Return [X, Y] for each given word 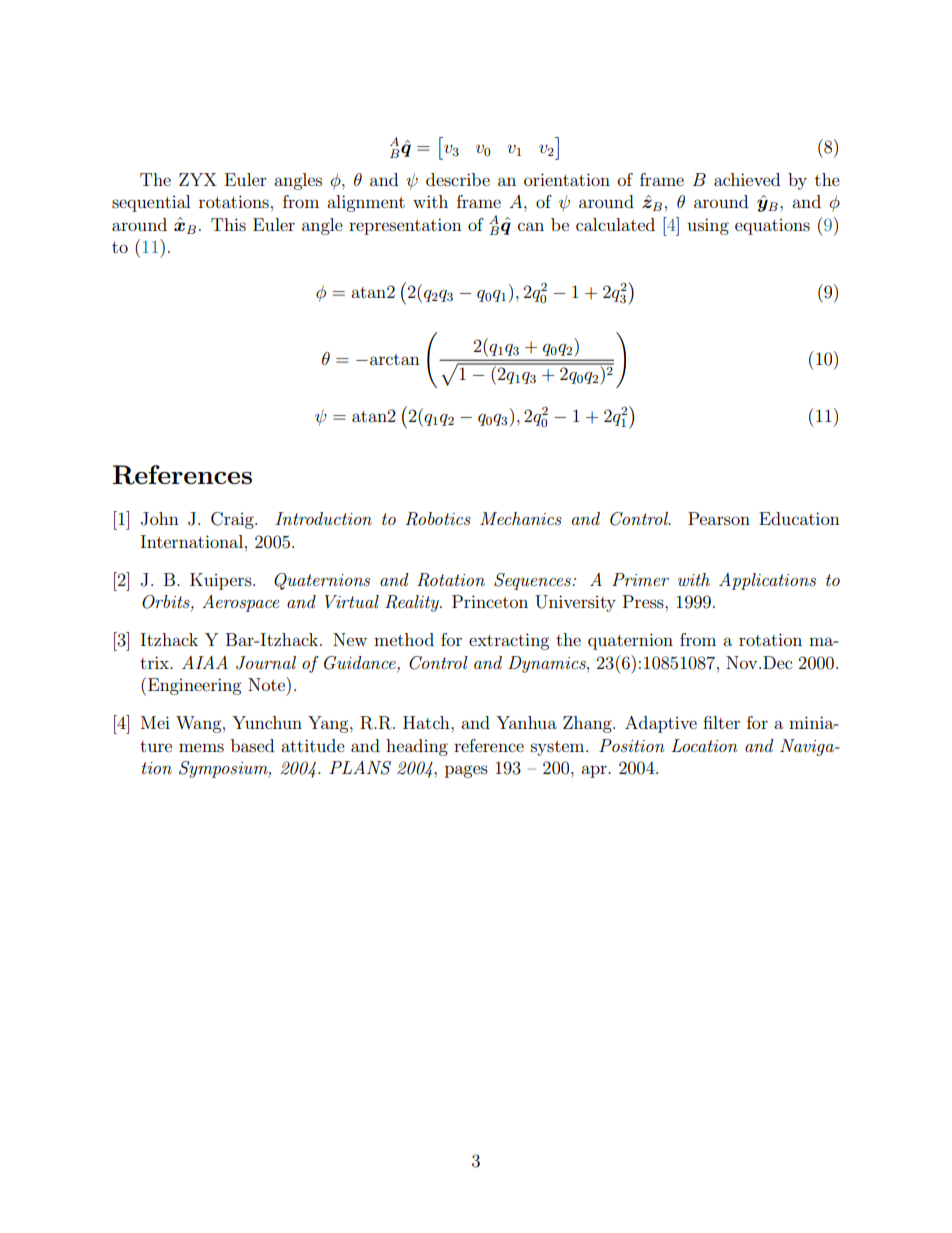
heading [417, 747]
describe [458, 179]
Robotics [438, 519]
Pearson [719, 518]
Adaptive [661, 724]
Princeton [490, 601]
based [252, 745]
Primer [640, 579]
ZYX [198, 179]
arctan [395, 359]
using [708, 226]
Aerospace [240, 603]
